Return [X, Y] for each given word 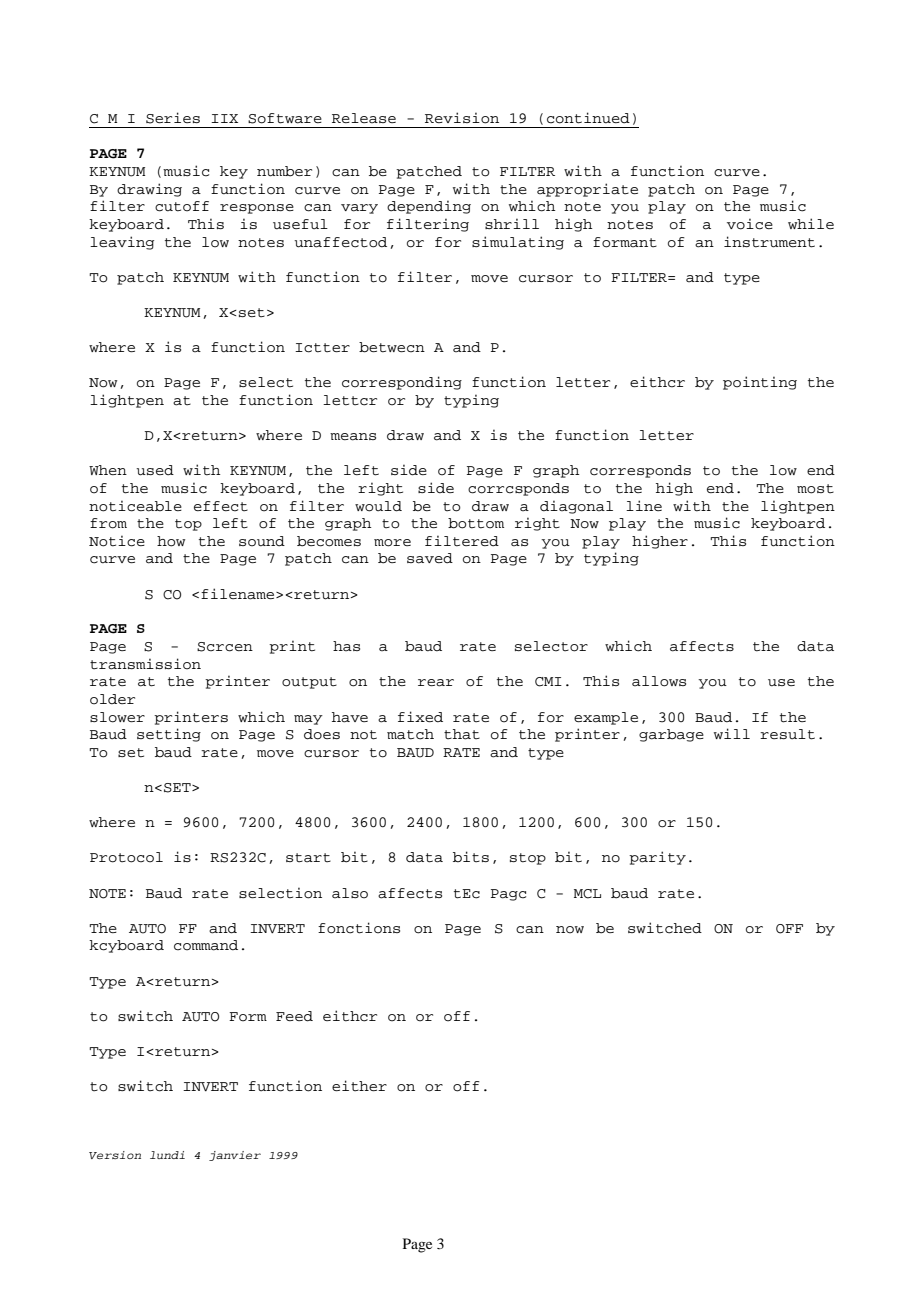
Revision [462, 118]
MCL [587, 894]
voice [750, 224]
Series [173, 118]
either [359, 1086]
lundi [167, 1155]
